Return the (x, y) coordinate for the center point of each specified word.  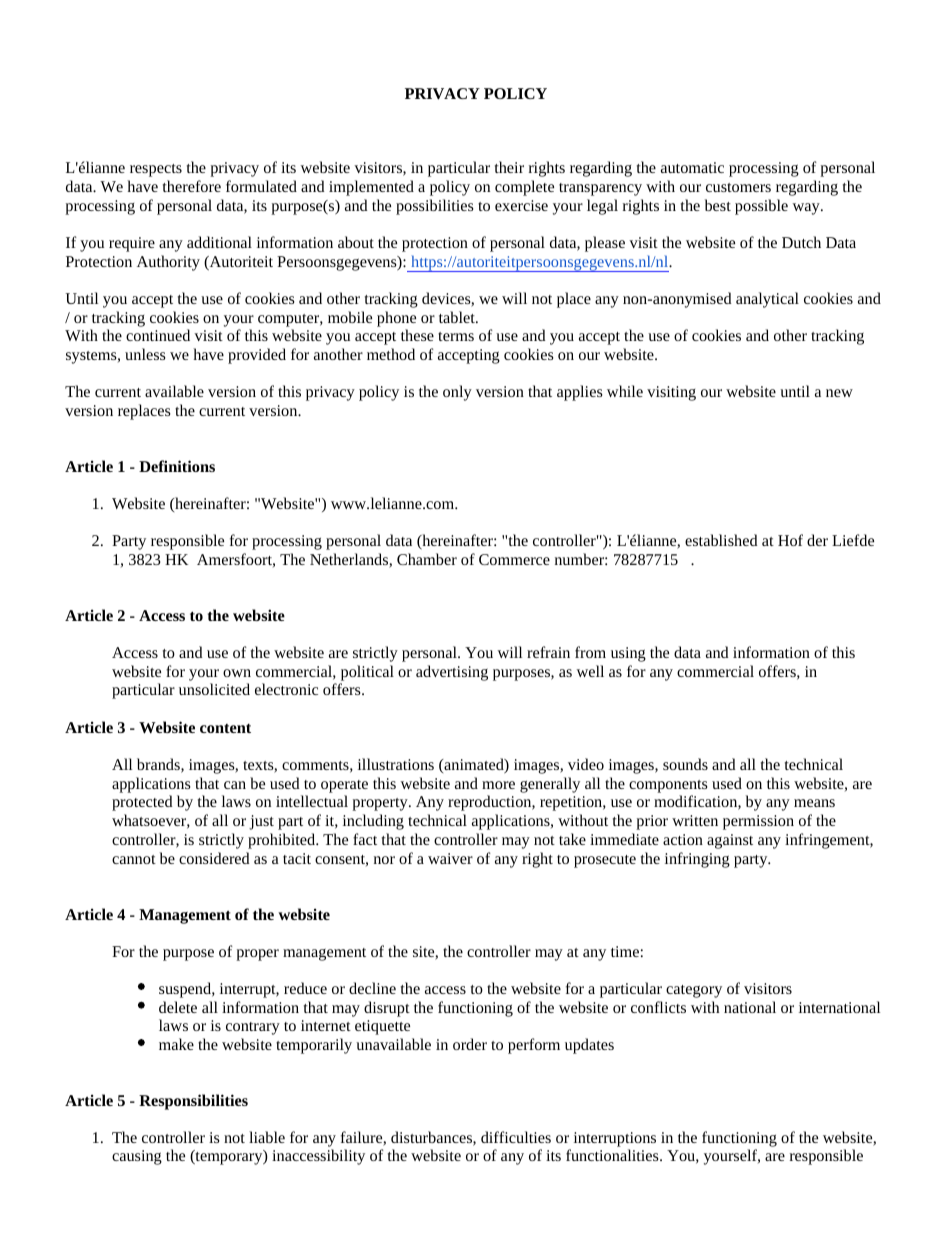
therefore (192, 186)
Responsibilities (193, 1102)
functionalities (613, 1155)
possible (761, 207)
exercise (521, 205)
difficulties (516, 1137)
